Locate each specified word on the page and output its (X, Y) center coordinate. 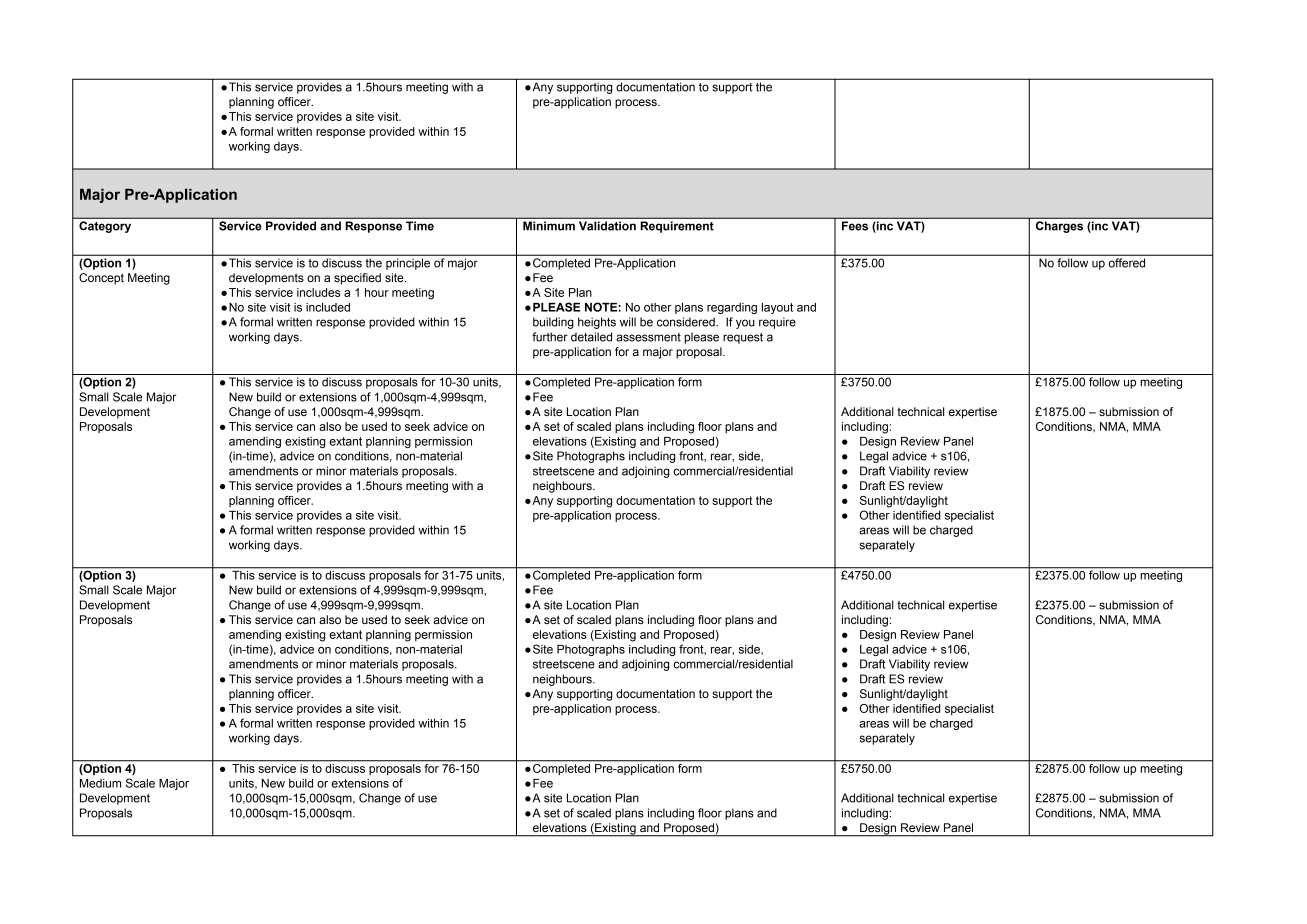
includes (318, 292)
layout (777, 308)
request (743, 338)
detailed (591, 337)
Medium (100, 783)
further (550, 337)
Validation (607, 226)
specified (357, 279)
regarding (732, 308)
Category (105, 227)
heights (597, 323)
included (328, 307)
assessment (648, 337)
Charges (1059, 227)
